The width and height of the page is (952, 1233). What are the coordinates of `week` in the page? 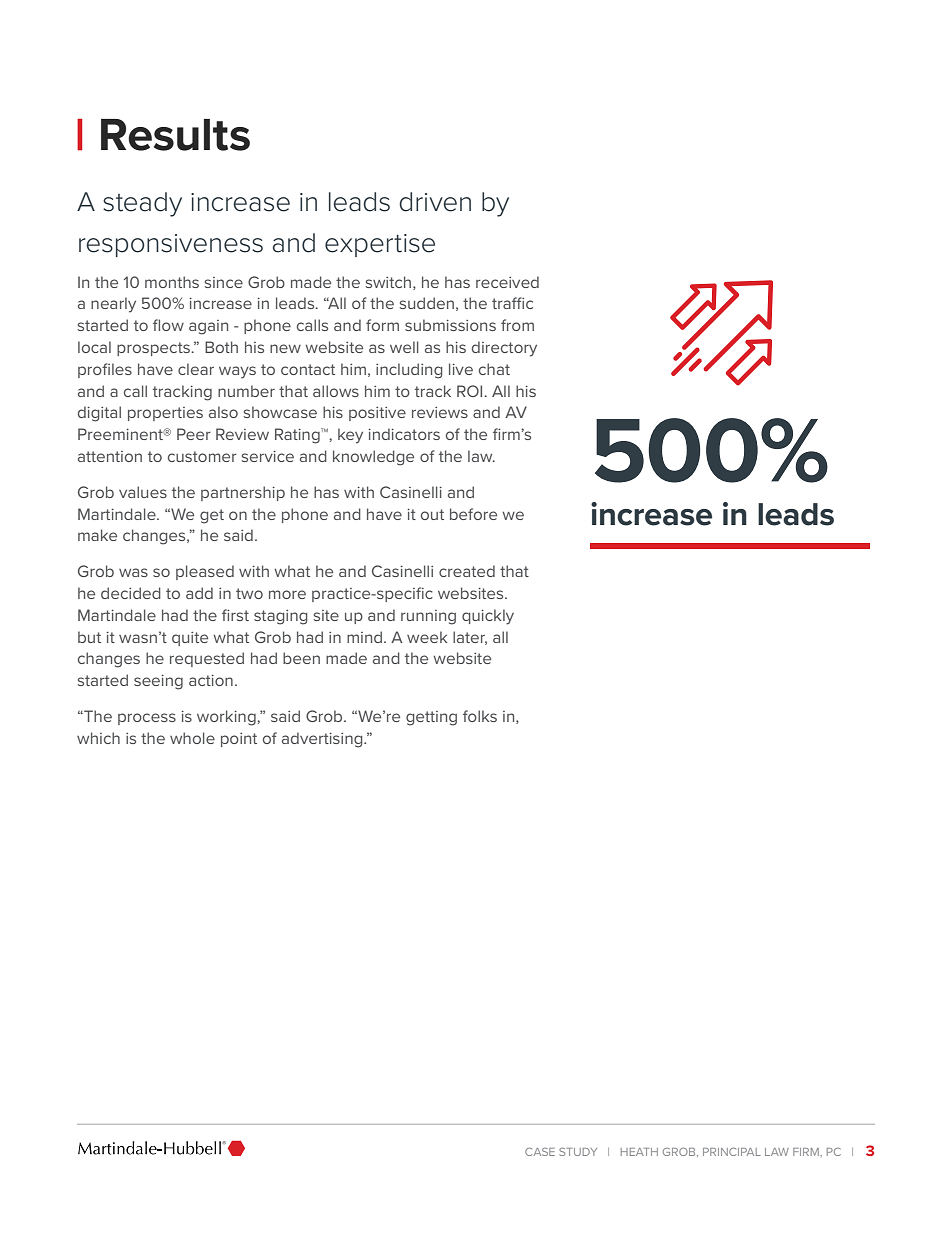 It's located at (427, 637).
